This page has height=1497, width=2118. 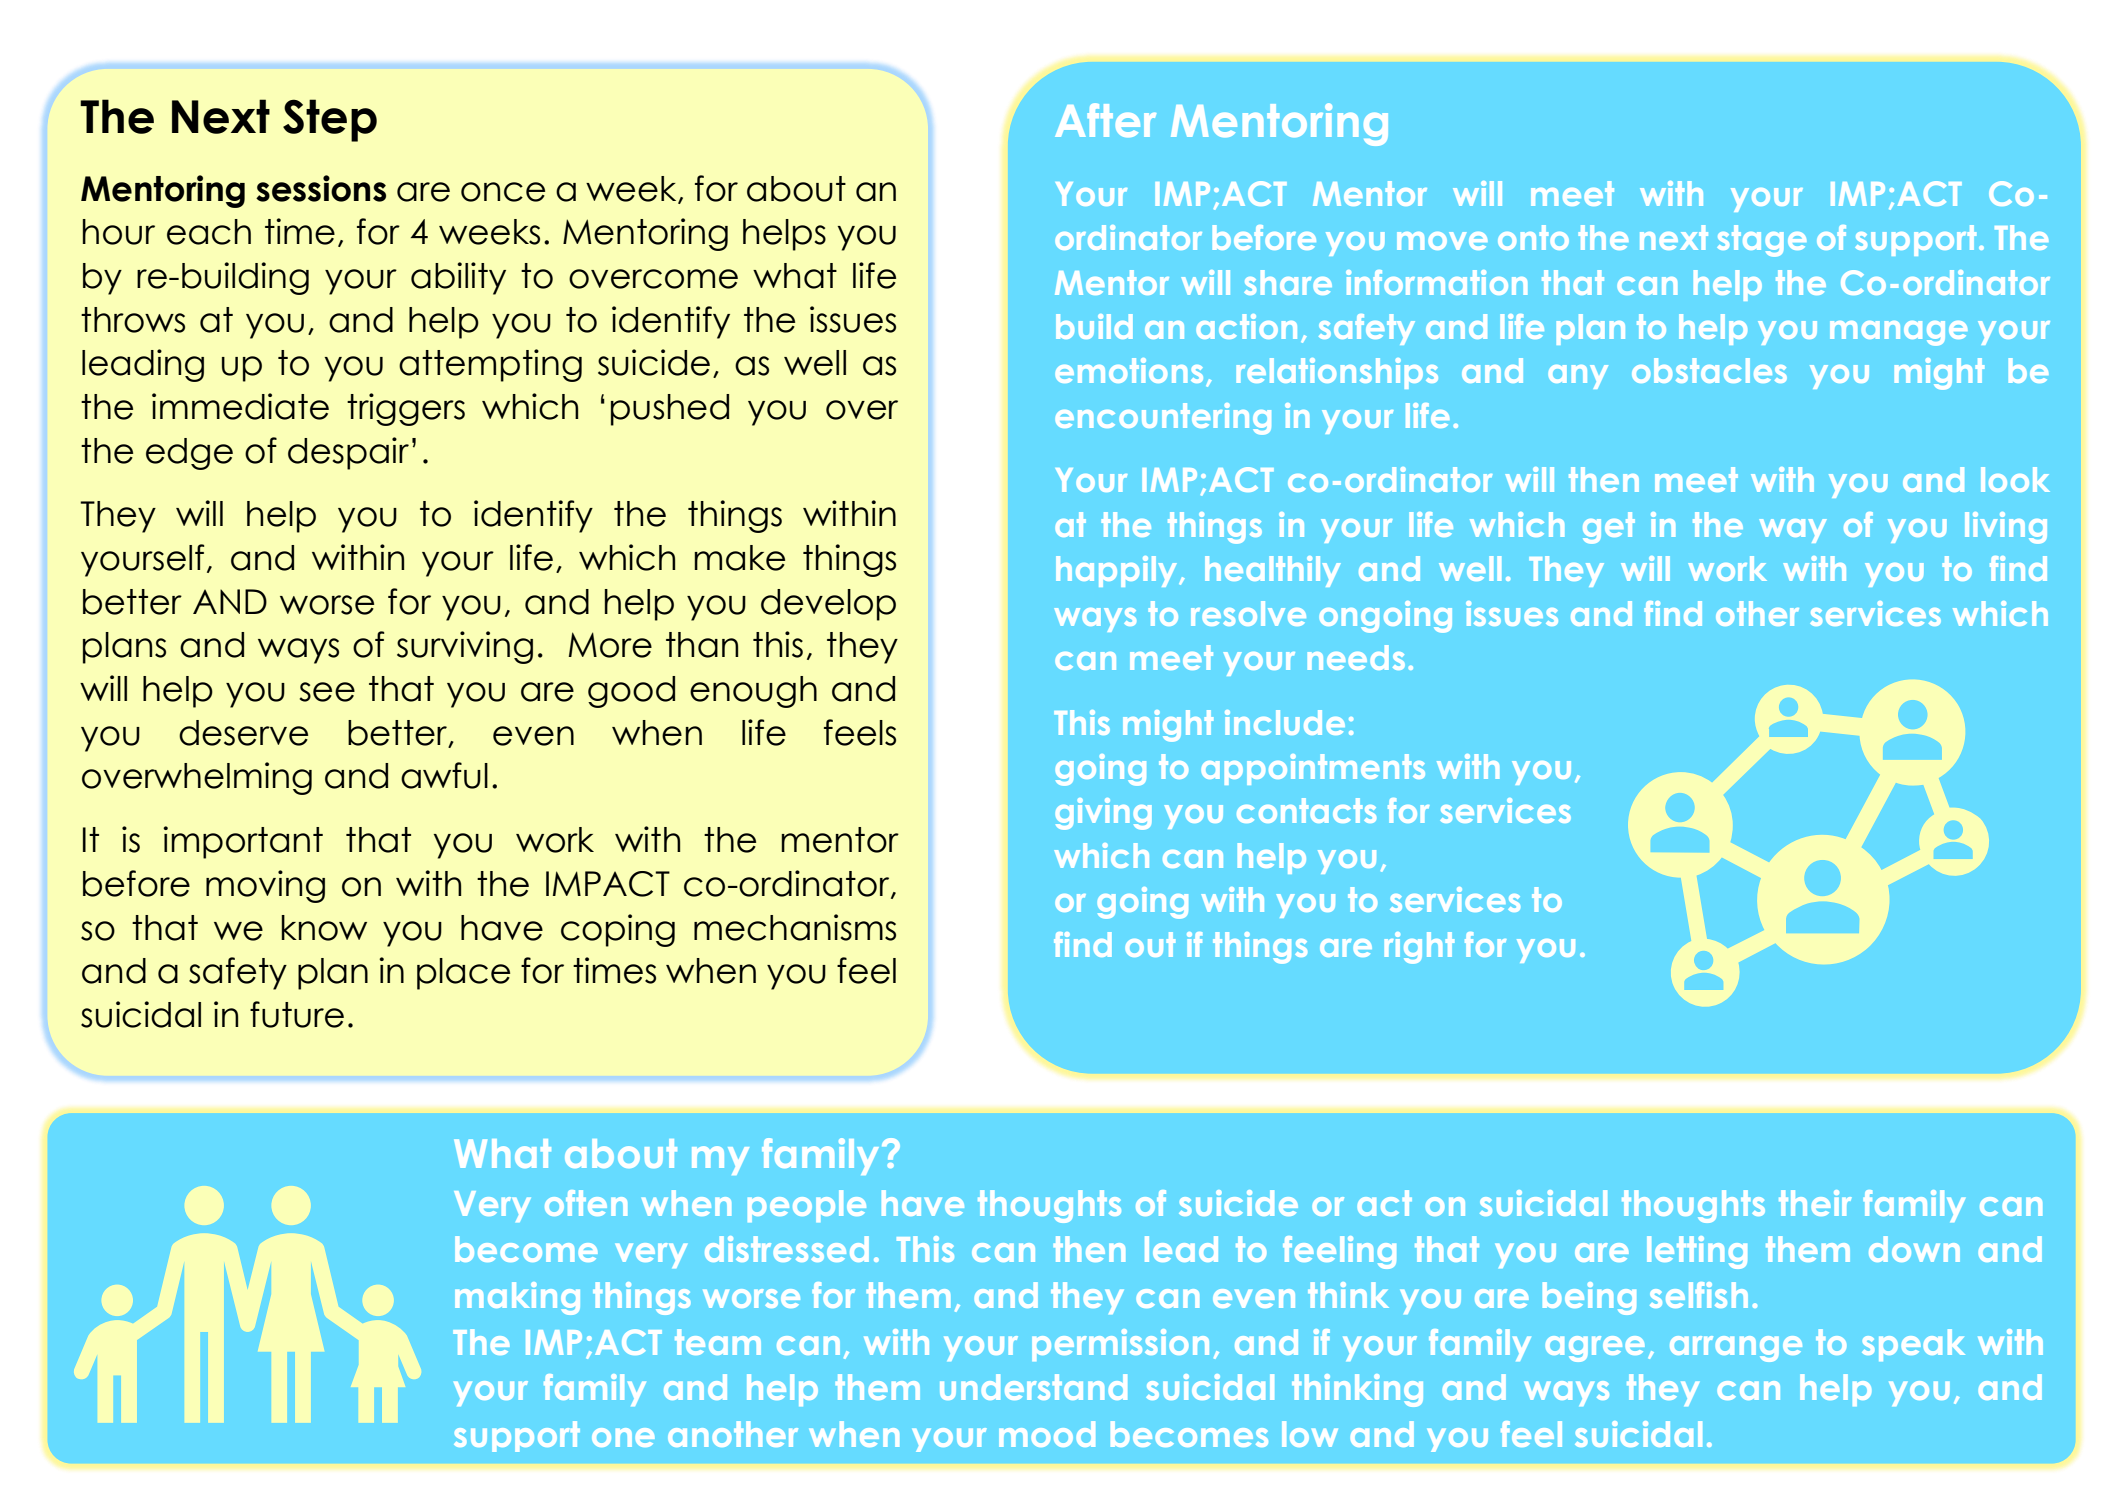 What do you see at coordinates (1105, 120) in the page?
I see `After` at bounding box center [1105, 120].
